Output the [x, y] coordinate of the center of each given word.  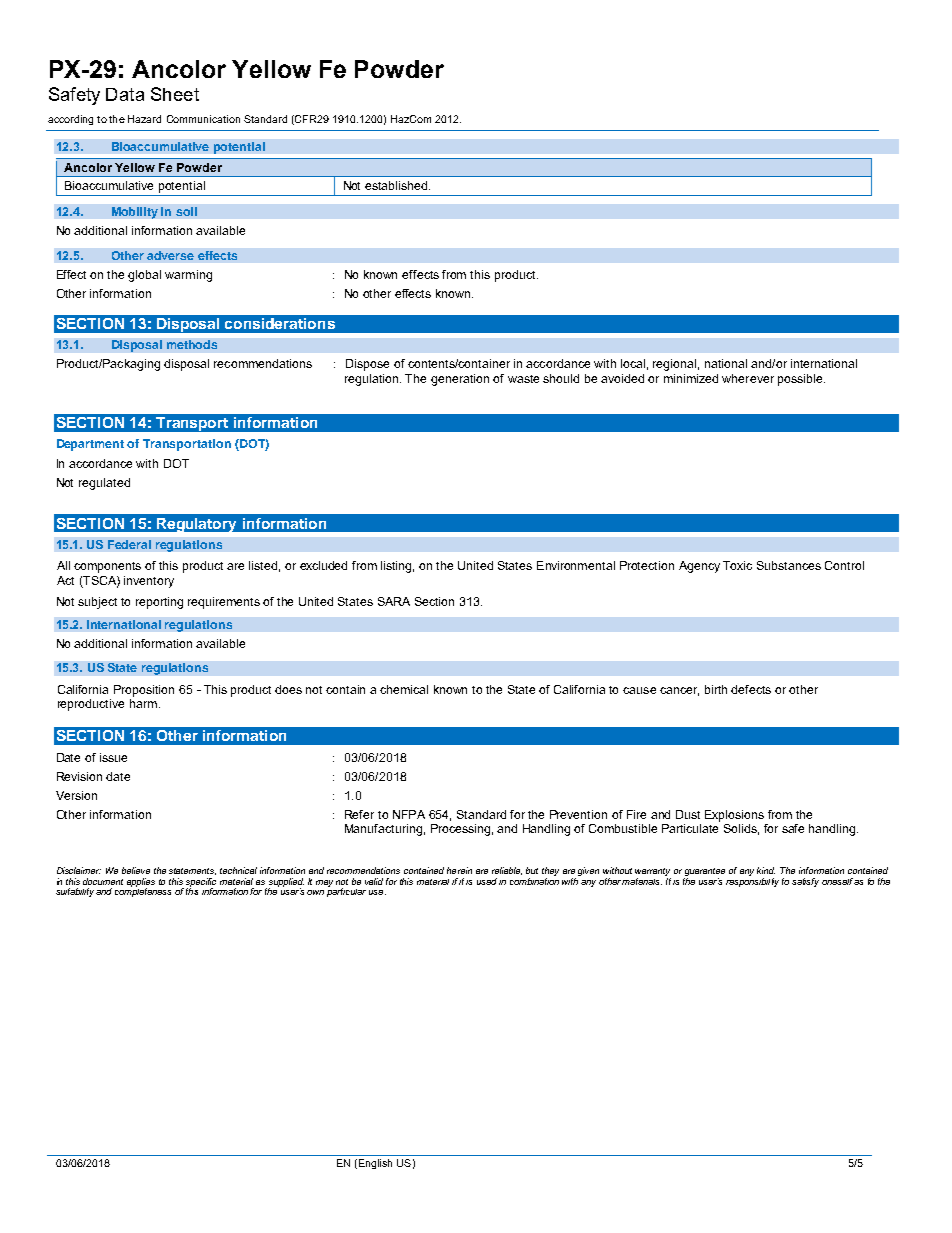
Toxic [737, 565]
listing [397, 567]
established [397, 185]
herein [459, 870]
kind [766, 870]
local [633, 363]
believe [136, 870]
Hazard [144, 119]
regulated [104, 484]
